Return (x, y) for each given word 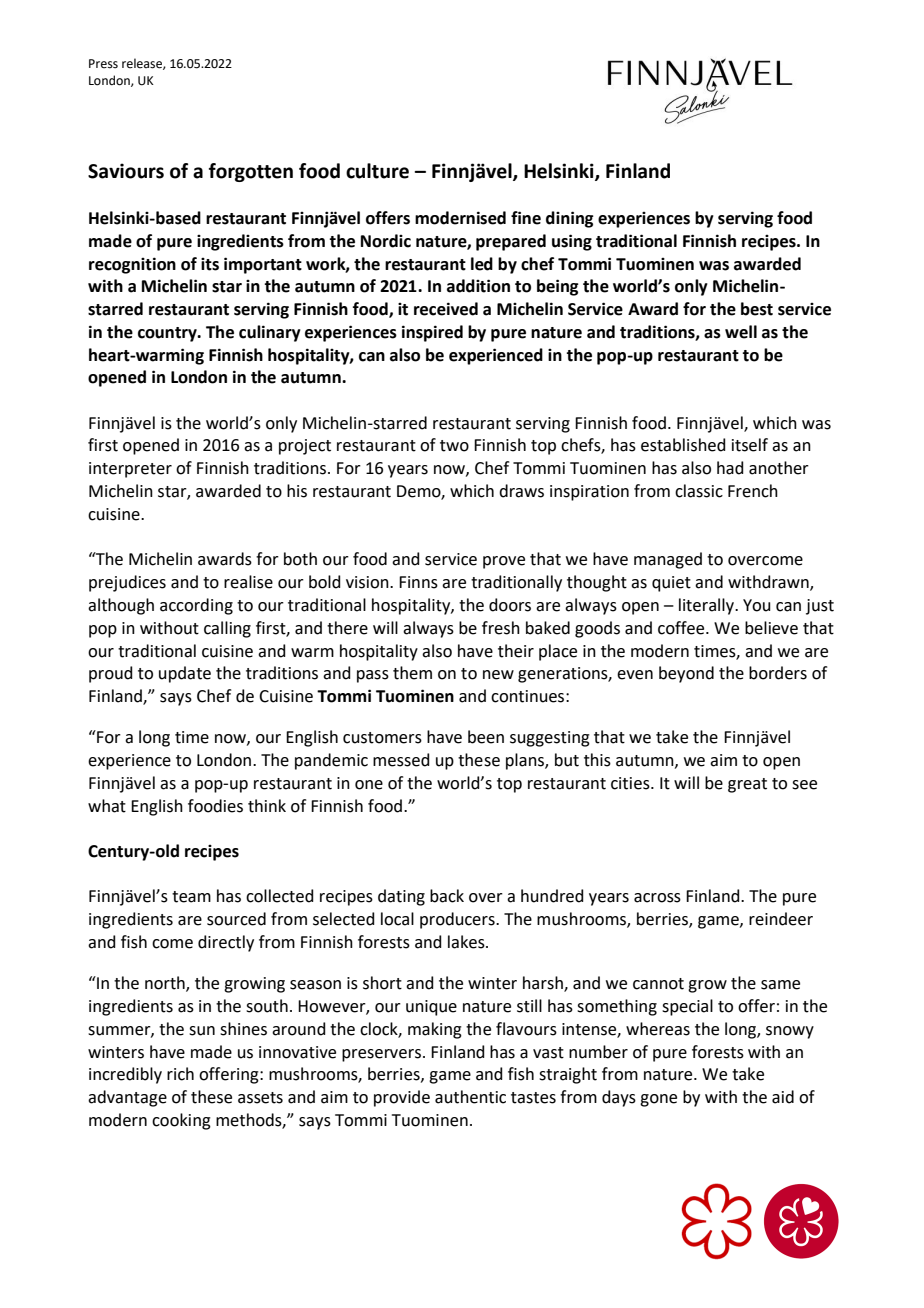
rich (180, 1074)
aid (783, 1097)
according (196, 606)
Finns (418, 582)
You (757, 605)
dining (570, 219)
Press (103, 64)
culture (377, 171)
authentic (470, 1097)
